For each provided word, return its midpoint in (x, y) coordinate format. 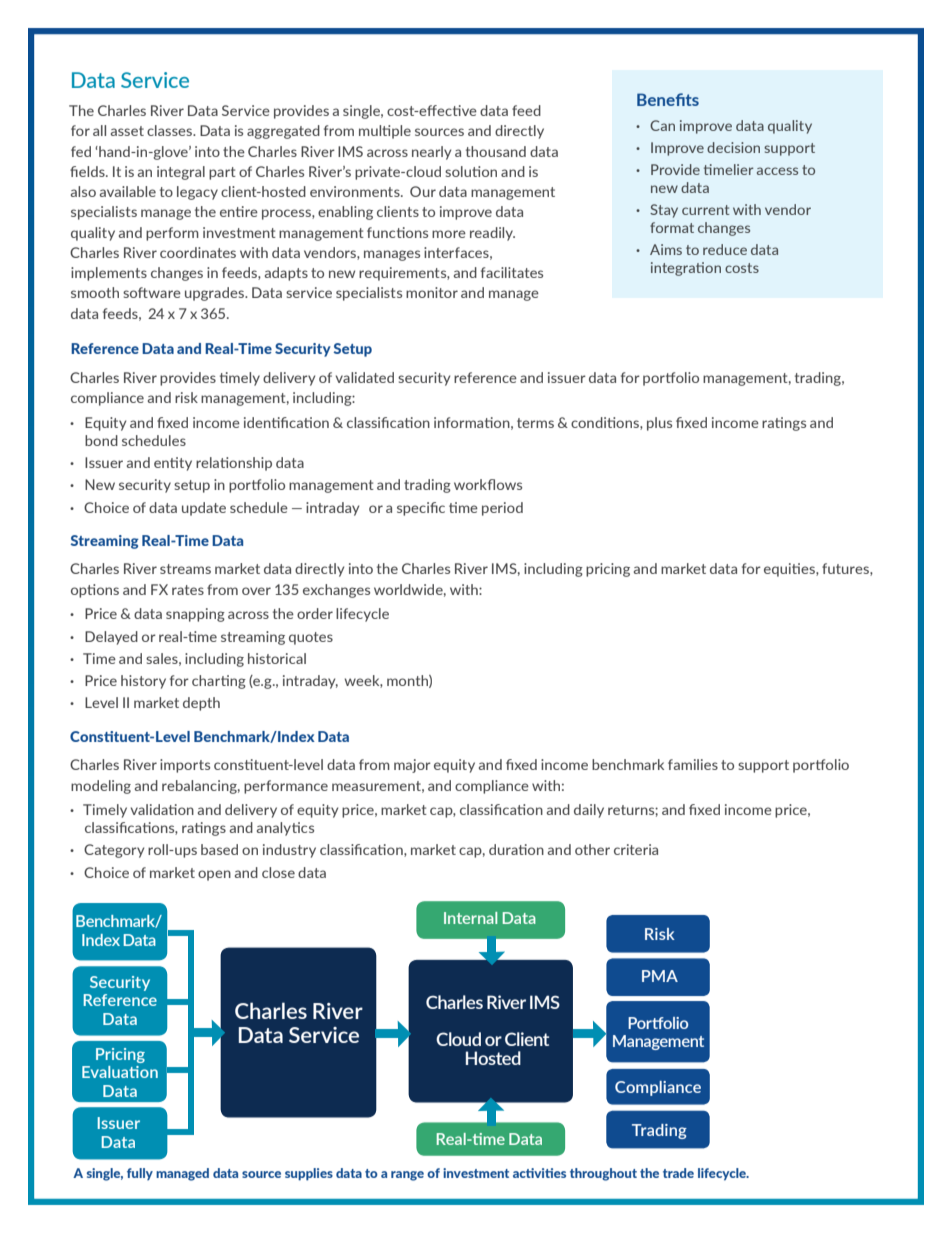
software (152, 292)
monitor (432, 292)
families (693, 764)
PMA (660, 976)
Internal (470, 918)
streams (185, 569)
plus (659, 424)
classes (171, 130)
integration (686, 269)
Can (662, 125)
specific (421, 509)
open (214, 875)
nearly (431, 153)
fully (140, 1174)
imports (185, 766)
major (412, 766)
